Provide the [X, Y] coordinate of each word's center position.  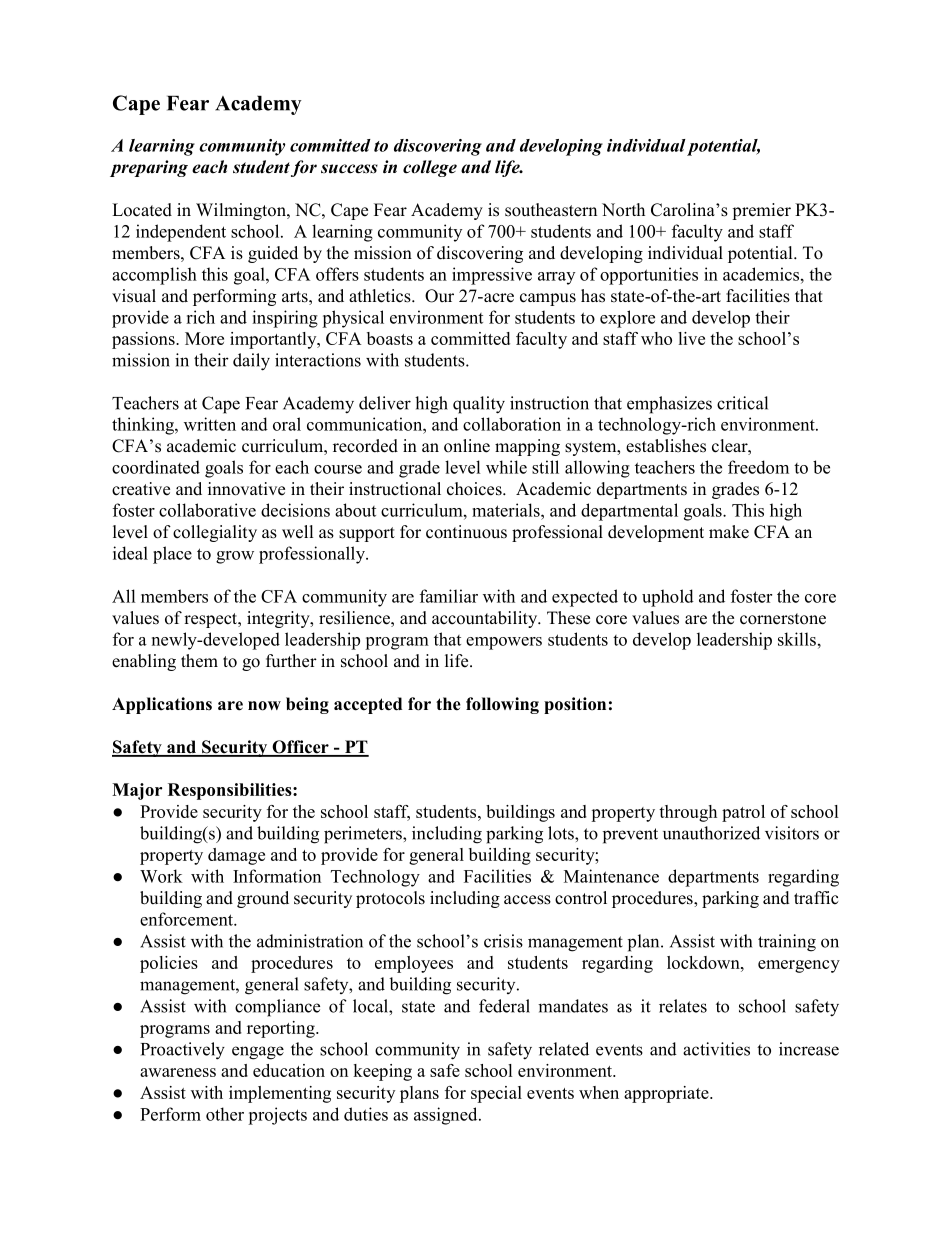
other [225, 1114]
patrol [743, 813]
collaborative [207, 510]
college [430, 168]
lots [562, 833]
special [496, 1094]
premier [761, 211]
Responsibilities [231, 791]
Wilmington [242, 211]
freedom [758, 467]
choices [475, 489]
